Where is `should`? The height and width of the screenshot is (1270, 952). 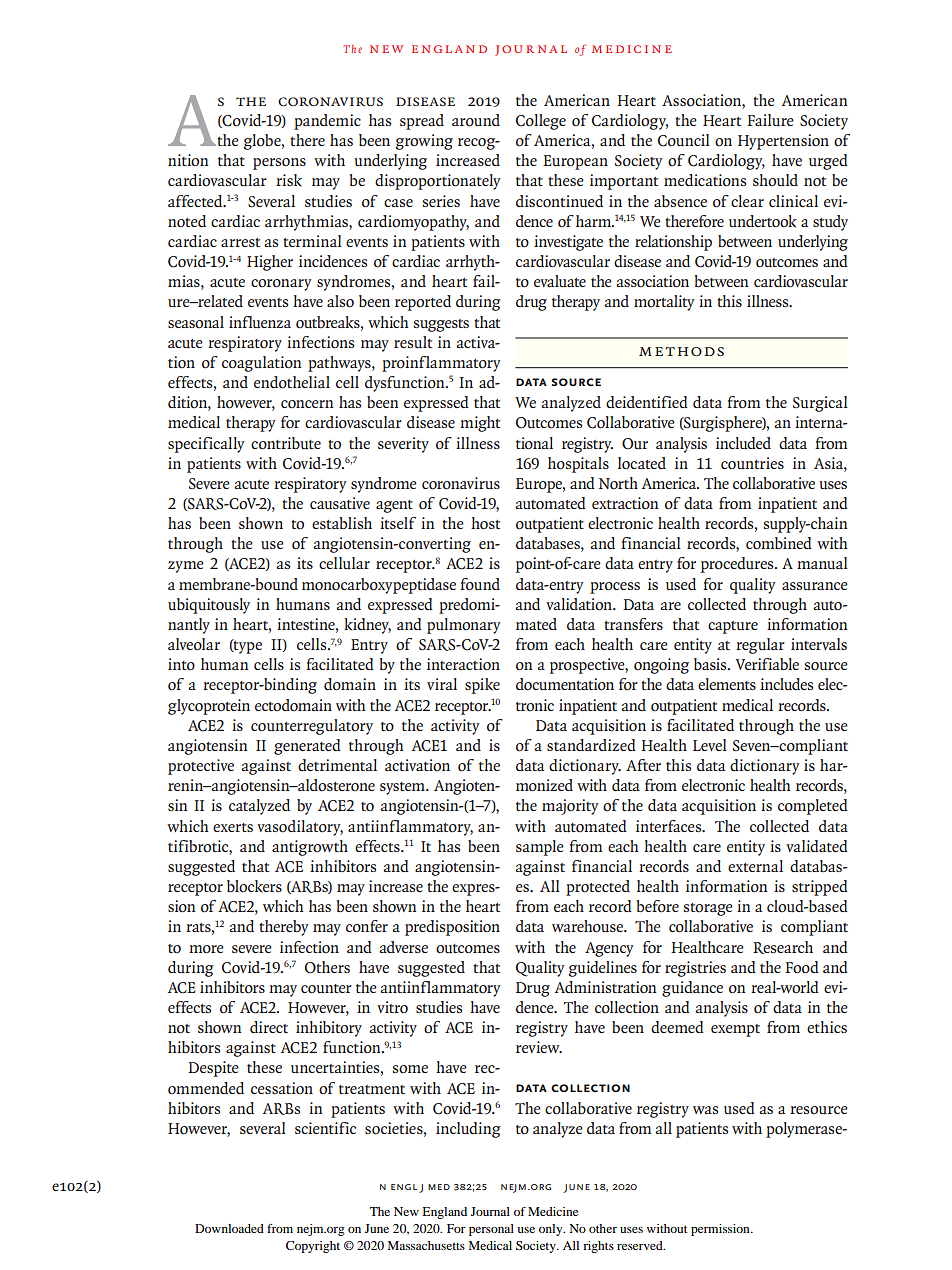 should is located at coordinates (775, 180).
